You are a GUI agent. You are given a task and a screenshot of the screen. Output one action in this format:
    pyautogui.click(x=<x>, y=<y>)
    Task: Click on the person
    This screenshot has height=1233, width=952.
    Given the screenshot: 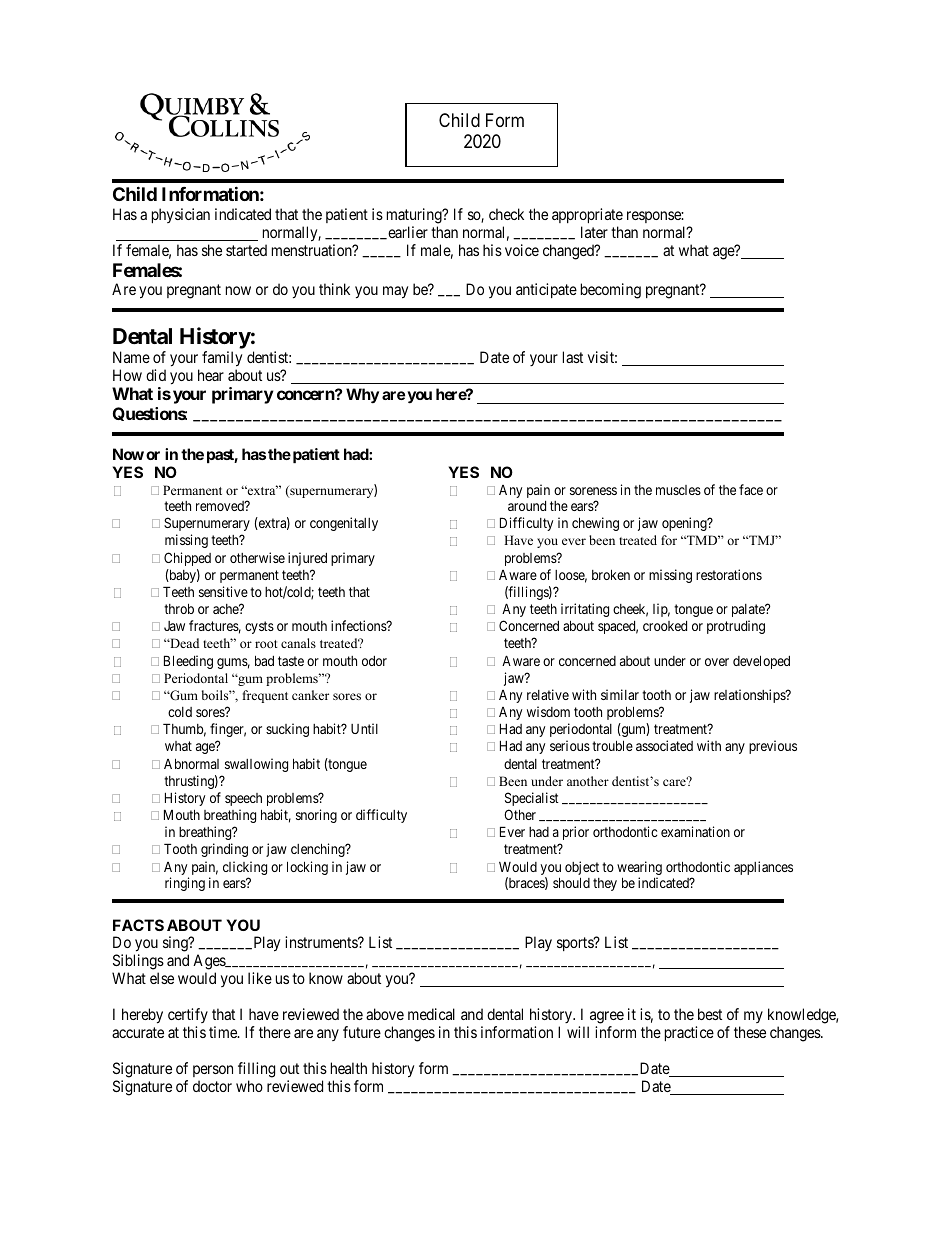 What is the action you would take?
    pyautogui.click(x=213, y=1071)
